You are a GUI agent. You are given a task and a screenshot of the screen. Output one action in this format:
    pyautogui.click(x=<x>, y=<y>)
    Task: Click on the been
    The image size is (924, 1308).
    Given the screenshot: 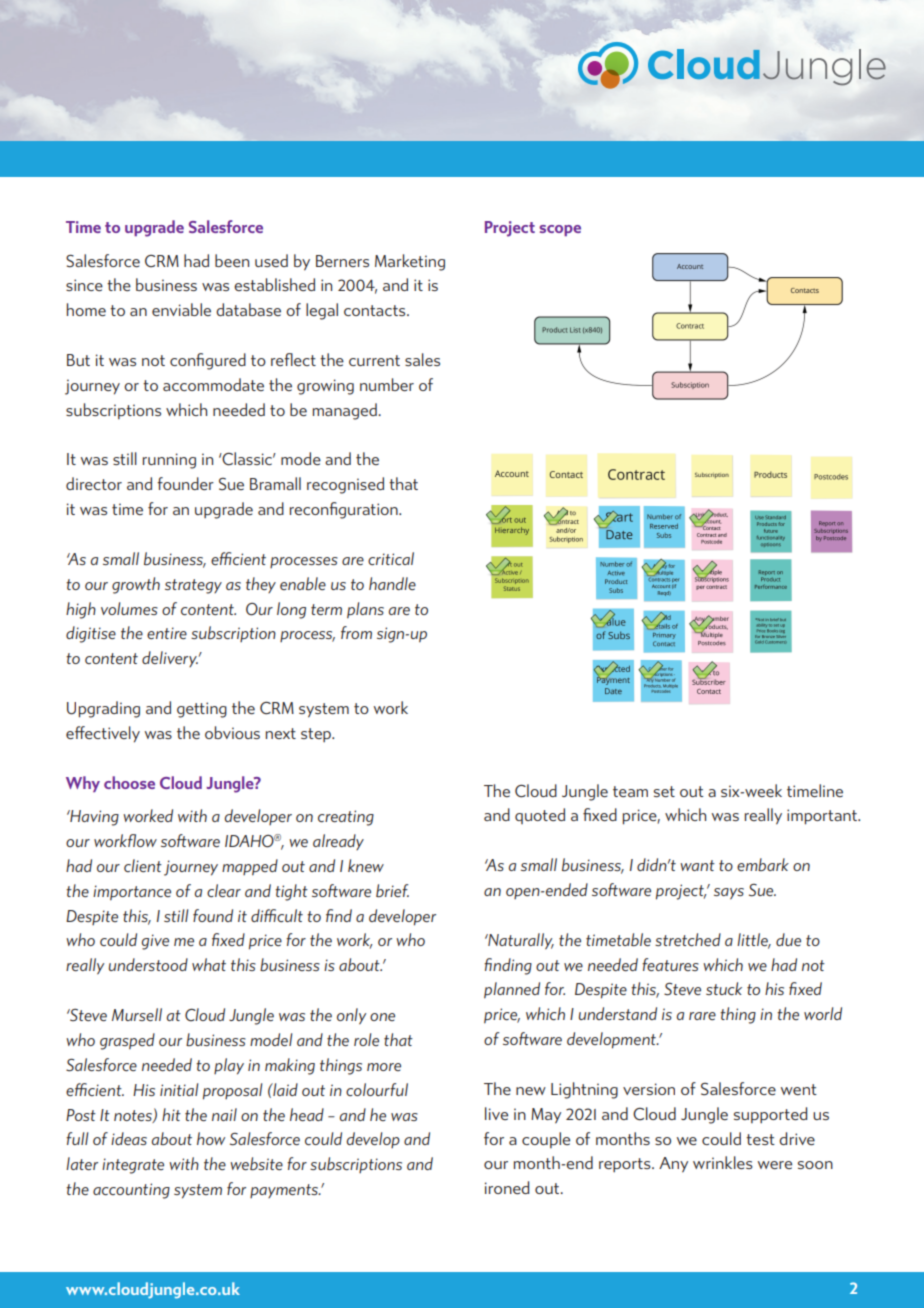 What is the action you would take?
    pyautogui.click(x=232, y=260)
